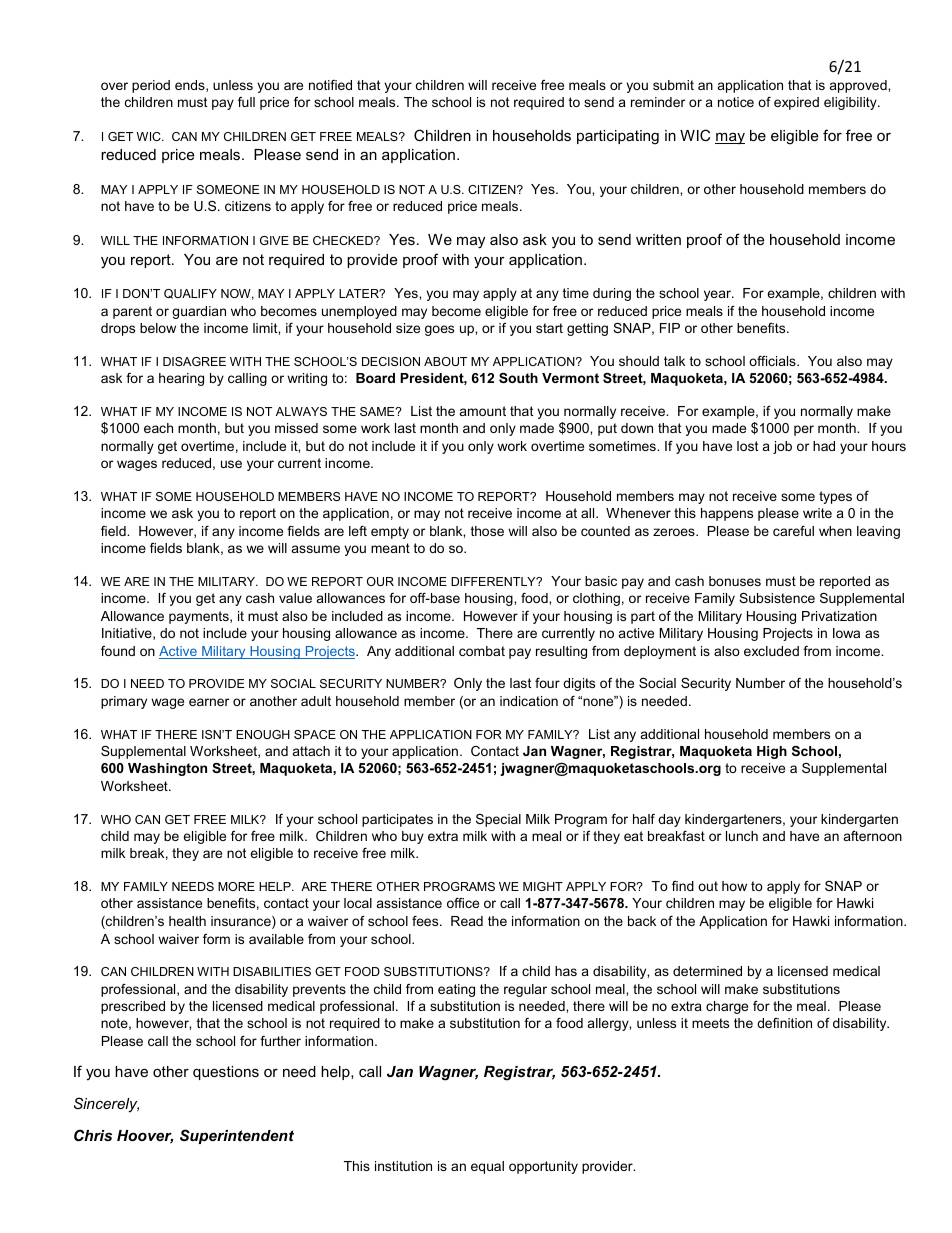 The height and width of the screenshot is (1233, 952). Describe the element at coordinates (330, 85) in the screenshot. I see `notified` at that location.
